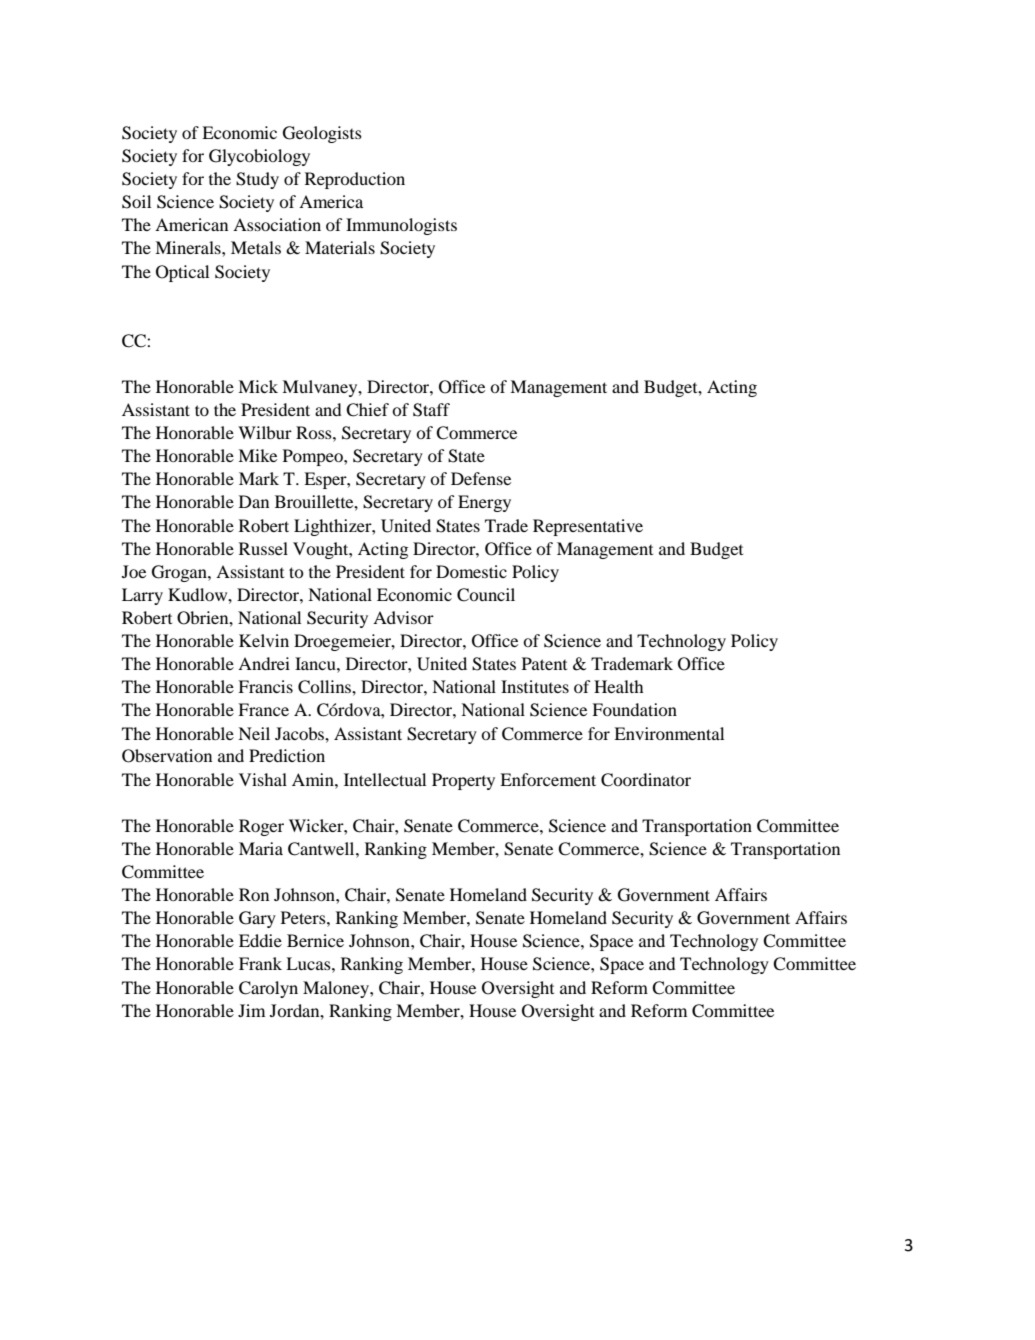 The height and width of the screenshot is (1340, 1035). I want to click on Geologists, so click(322, 134).
